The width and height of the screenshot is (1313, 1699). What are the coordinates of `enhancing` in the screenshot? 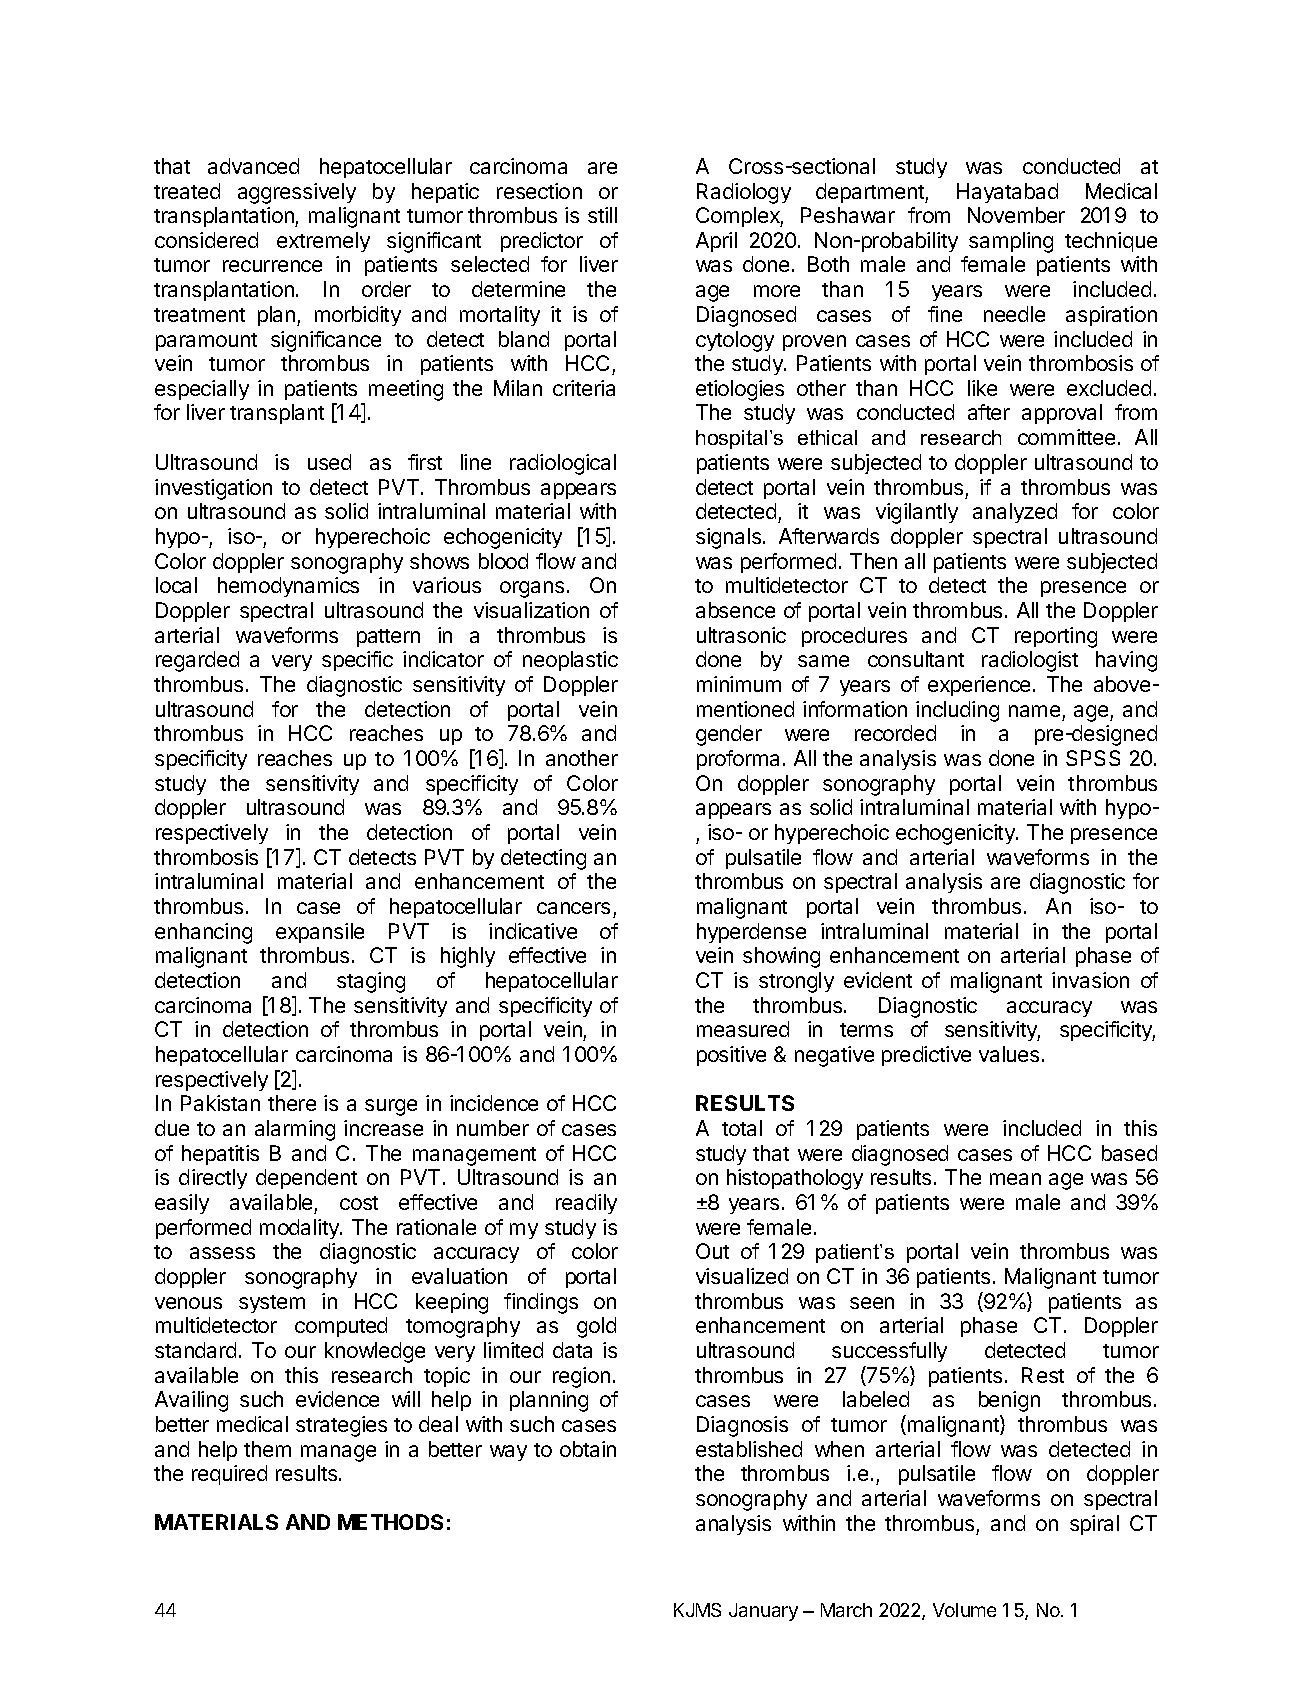 It's located at (203, 933).
